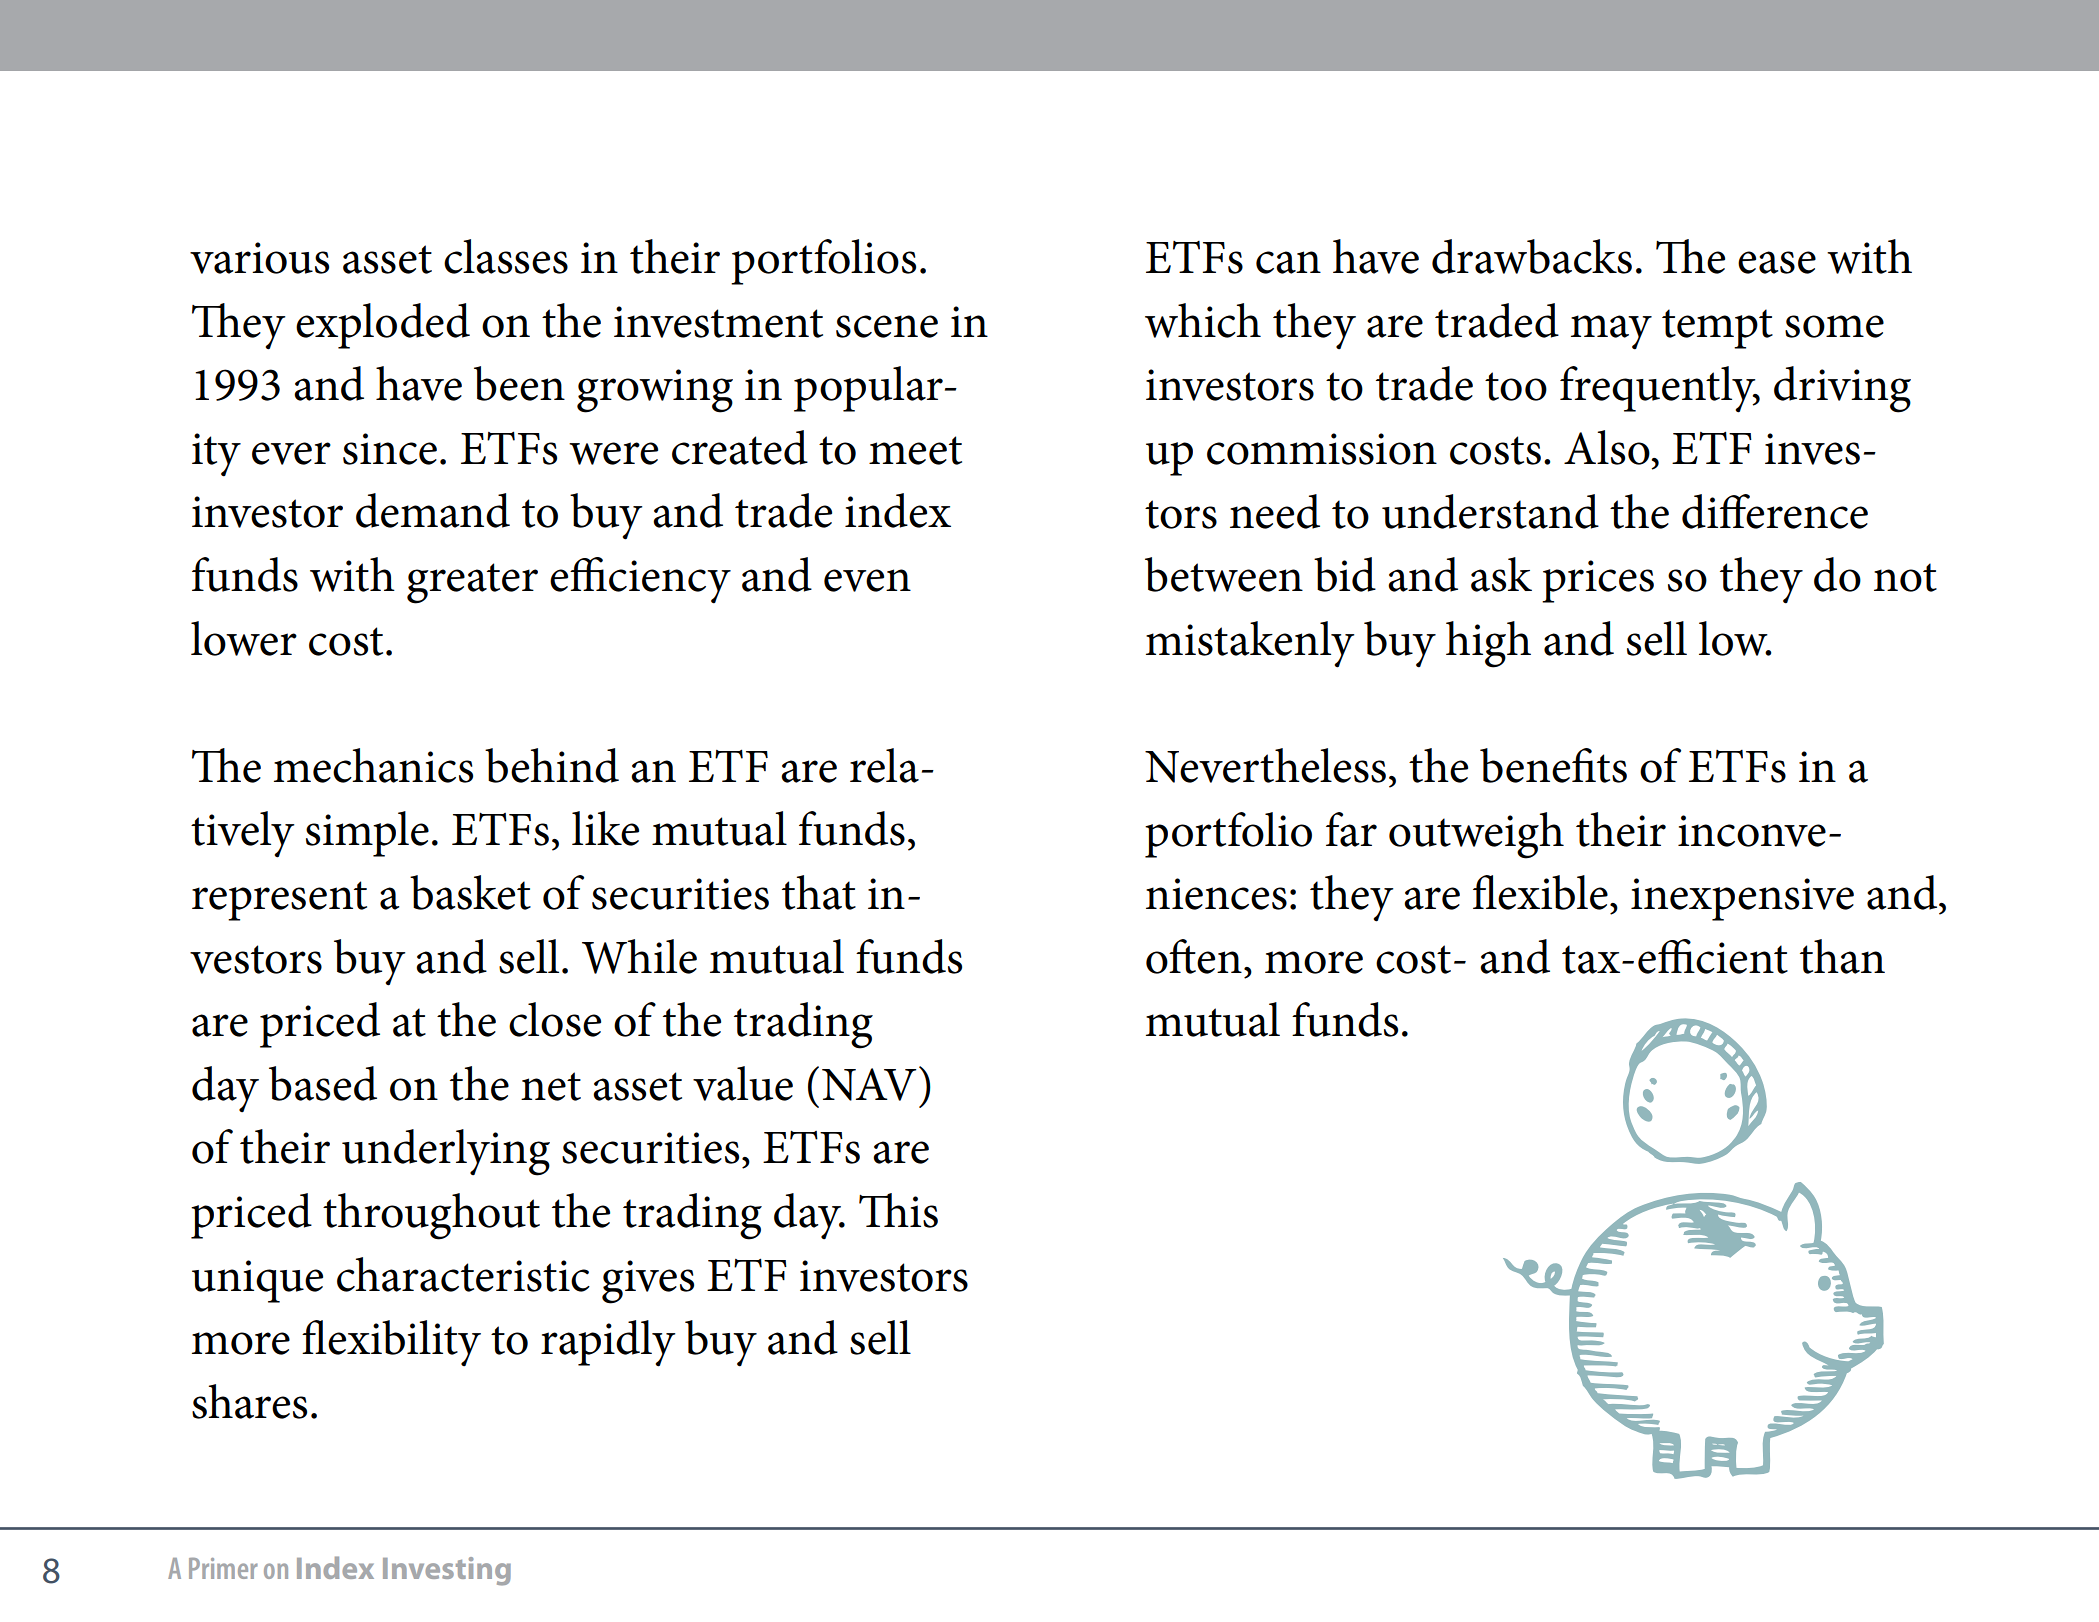 This image has height=1622, width=2099. Describe the element at coordinates (223, 1568) in the image. I see `Primer` at that location.
